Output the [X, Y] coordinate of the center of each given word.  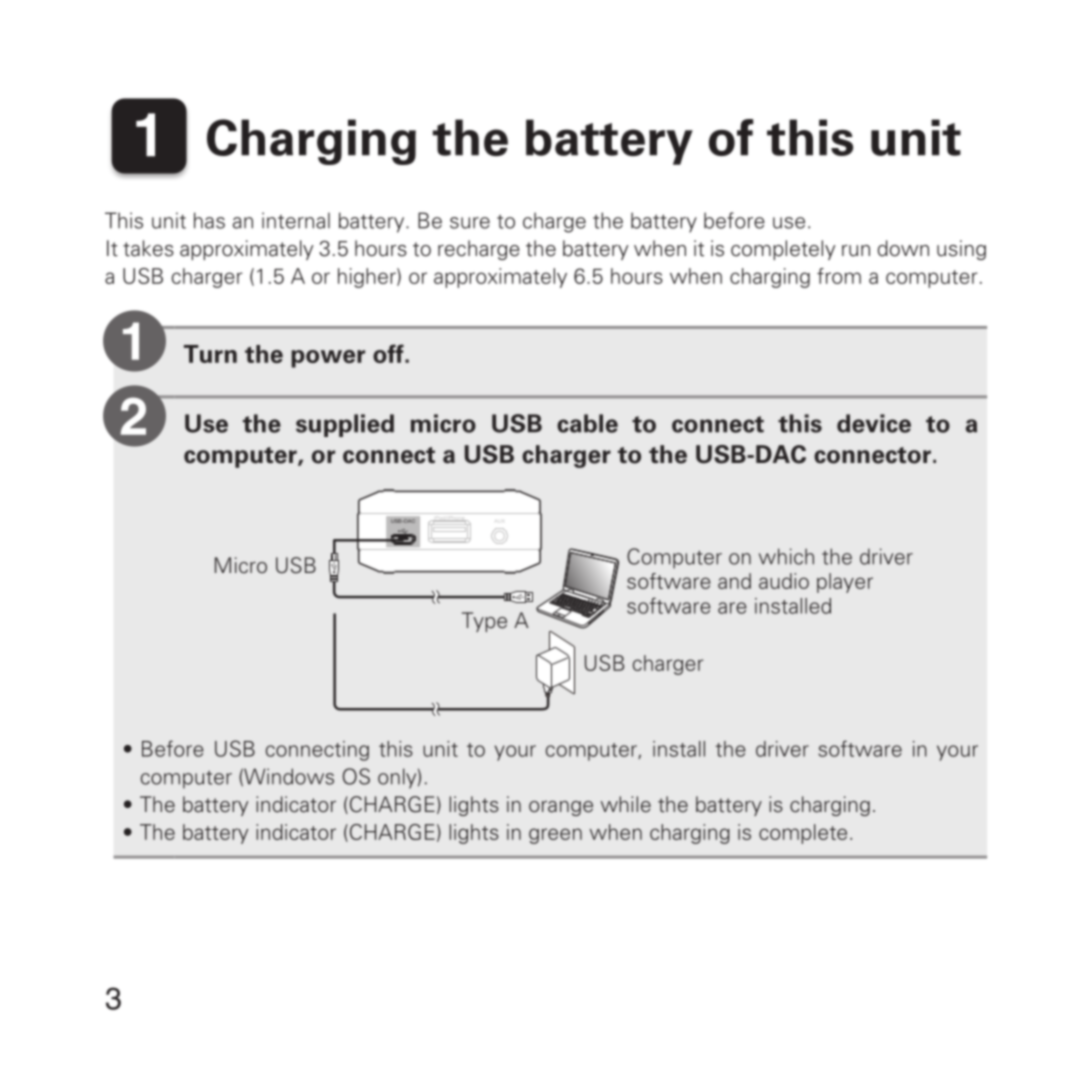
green [555, 836]
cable [587, 423]
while [626, 804]
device [874, 423]
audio [784, 581]
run [856, 251]
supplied [345, 425]
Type [484, 622]
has [209, 220]
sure [470, 223]
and [734, 581]
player [845, 583]
